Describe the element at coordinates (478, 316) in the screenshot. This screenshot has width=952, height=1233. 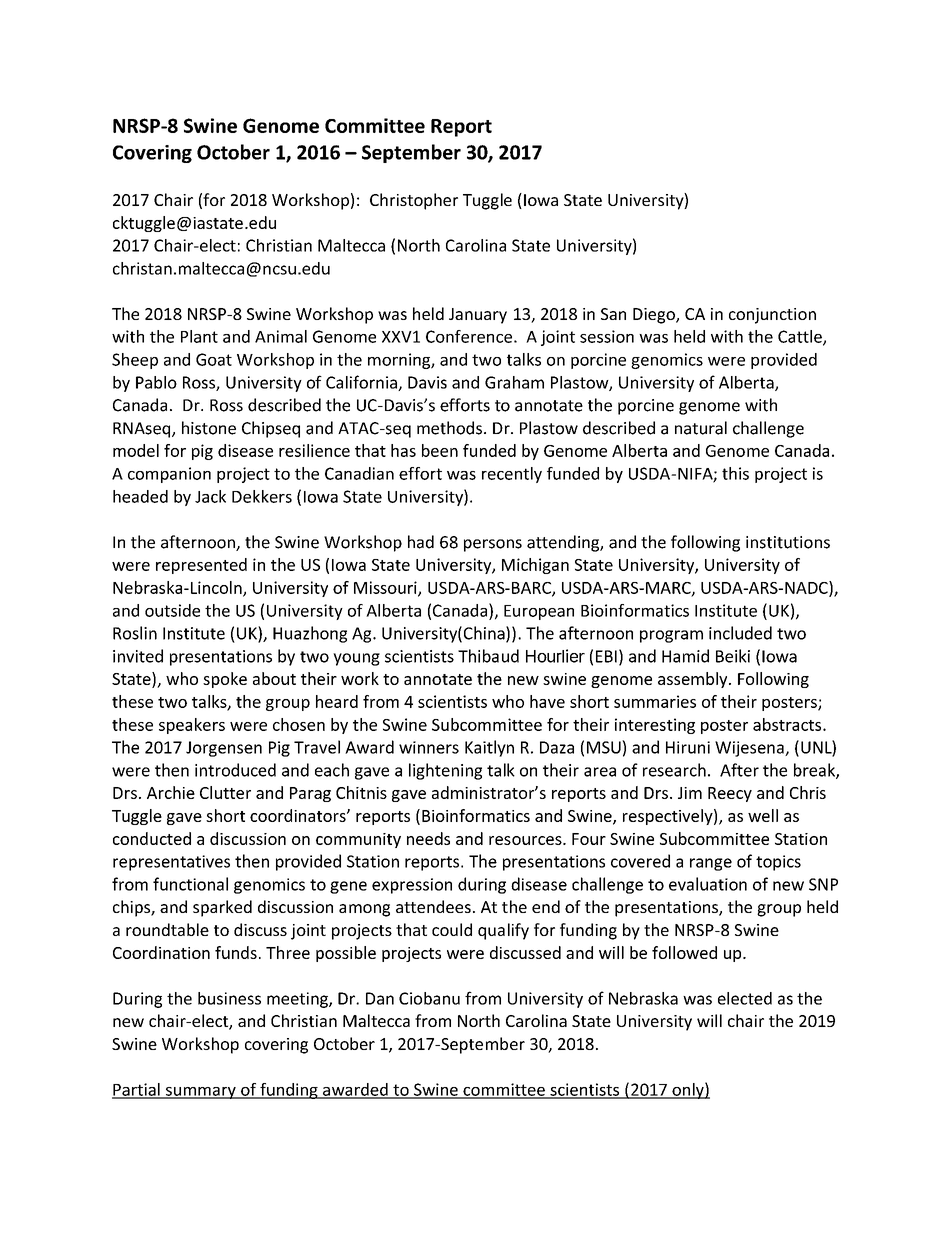
I see `January` at that location.
